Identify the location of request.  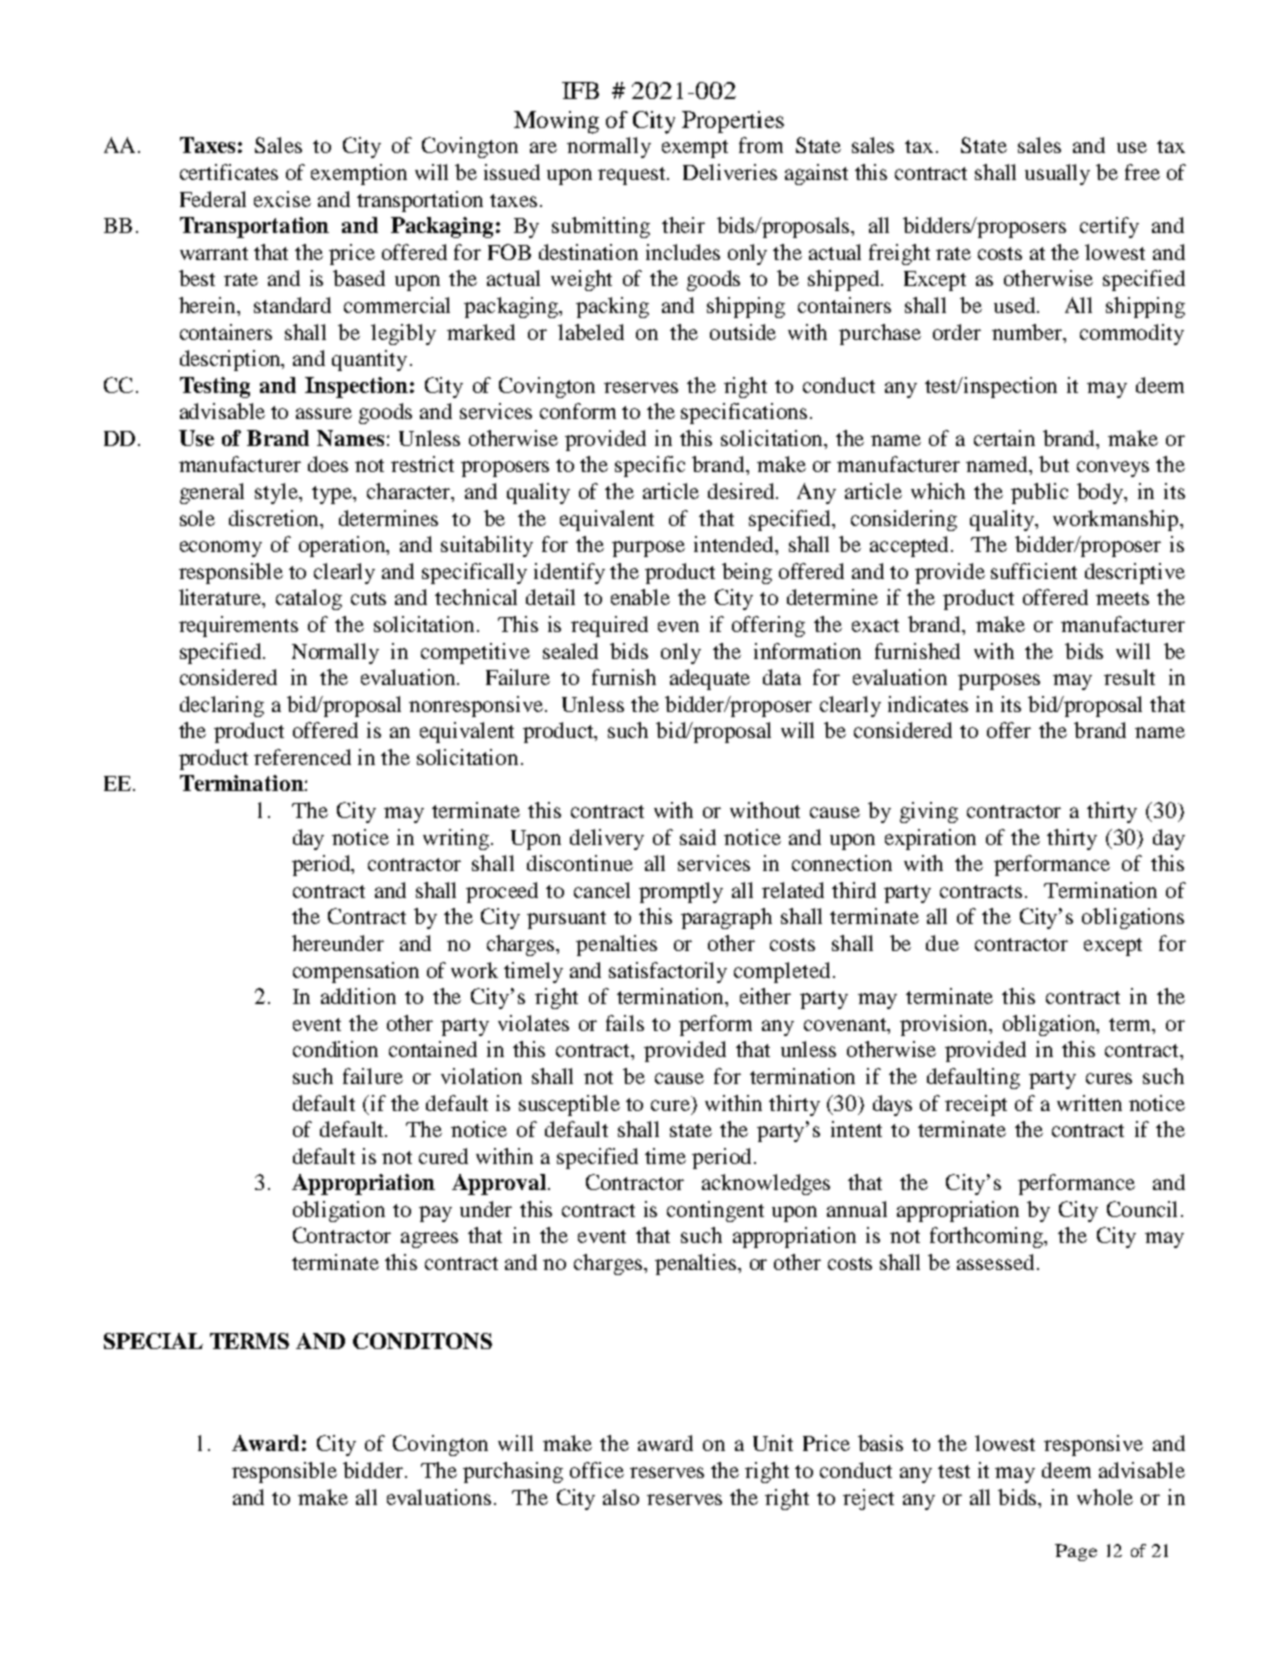
(633, 176).
